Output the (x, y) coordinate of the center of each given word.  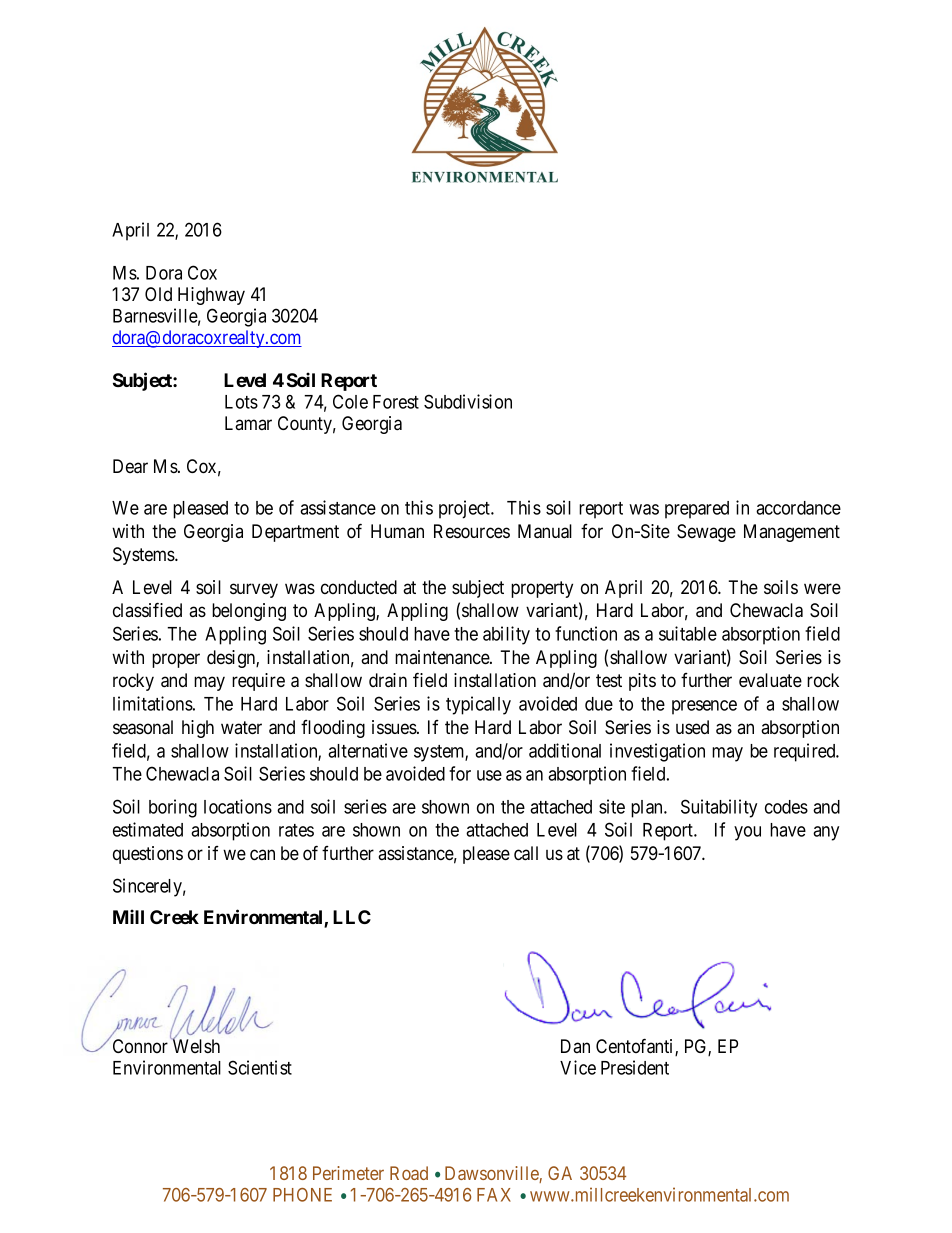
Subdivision (468, 401)
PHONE (302, 1195)
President (635, 1067)
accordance (798, 508)
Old (158, 294)
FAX (494, 1195)
